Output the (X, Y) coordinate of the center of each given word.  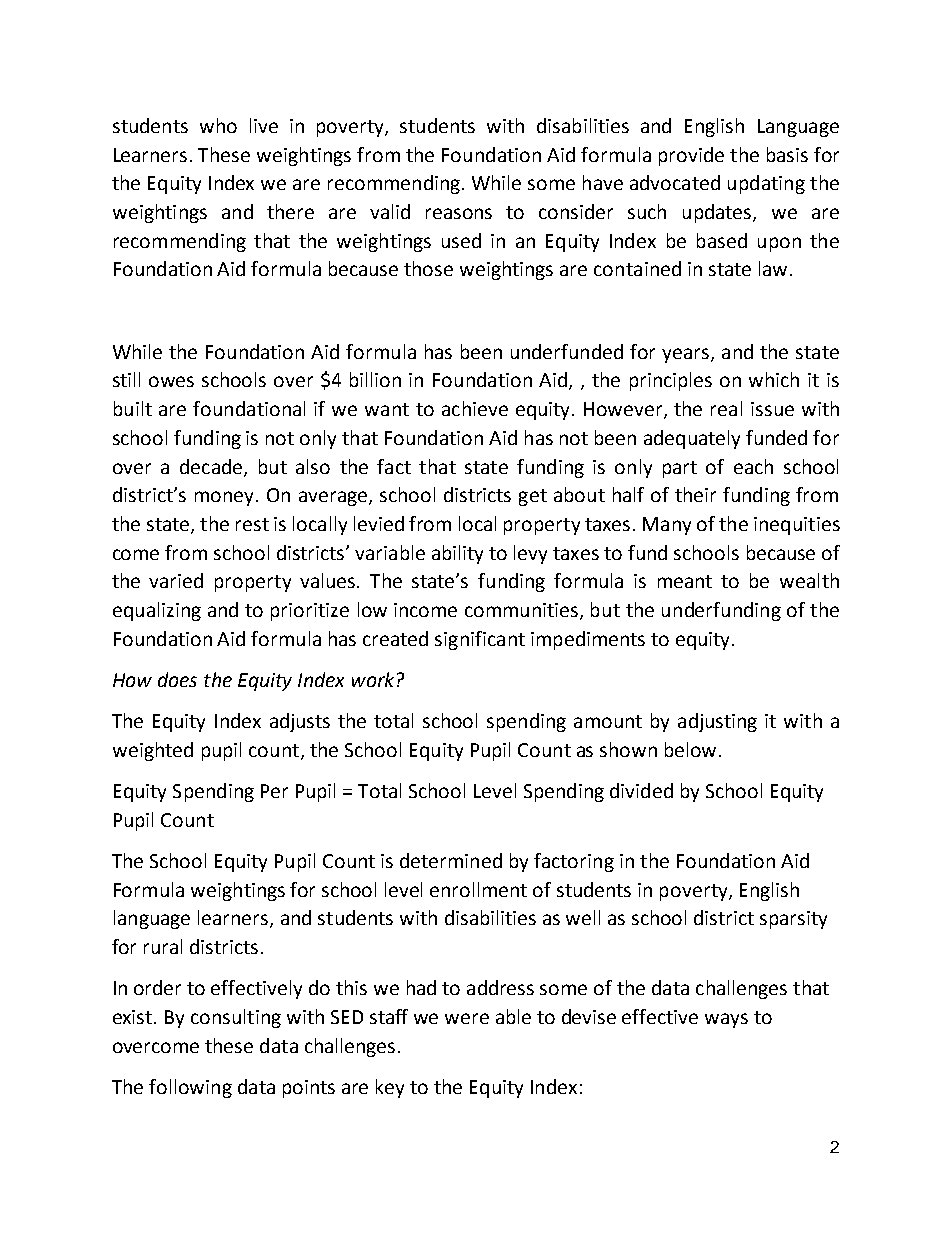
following (190, 1088)
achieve (475, 408)
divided (641, 790)
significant (480, 640)
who (218, 125)
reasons (459, 213)
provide (691, 156)
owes (171, 381)
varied (176, 580)
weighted (153, 751)
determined (451, 860)
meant (685, 581)
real (726, 408)
